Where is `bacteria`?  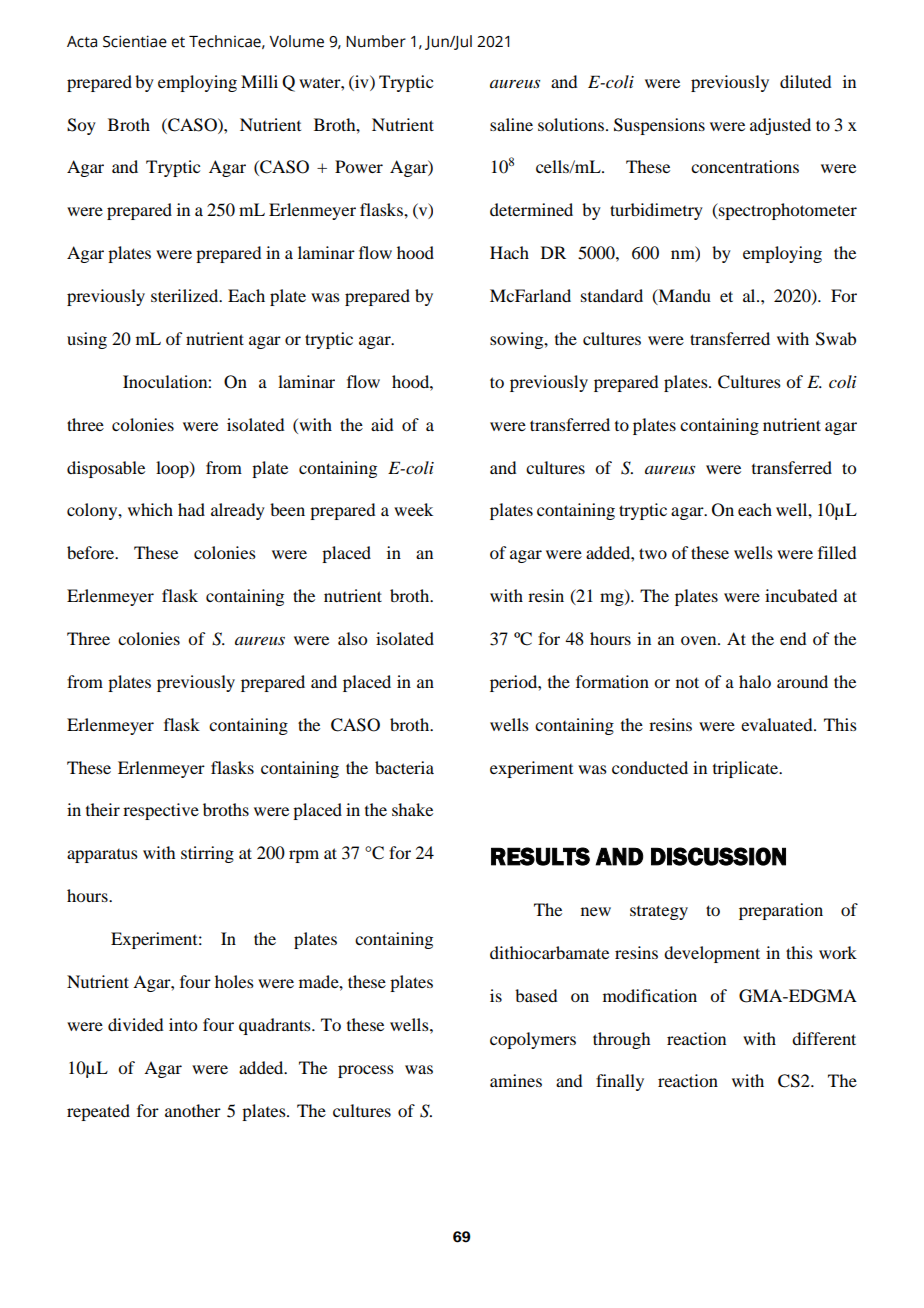
bacteria is located at coordinates (404, 767).
